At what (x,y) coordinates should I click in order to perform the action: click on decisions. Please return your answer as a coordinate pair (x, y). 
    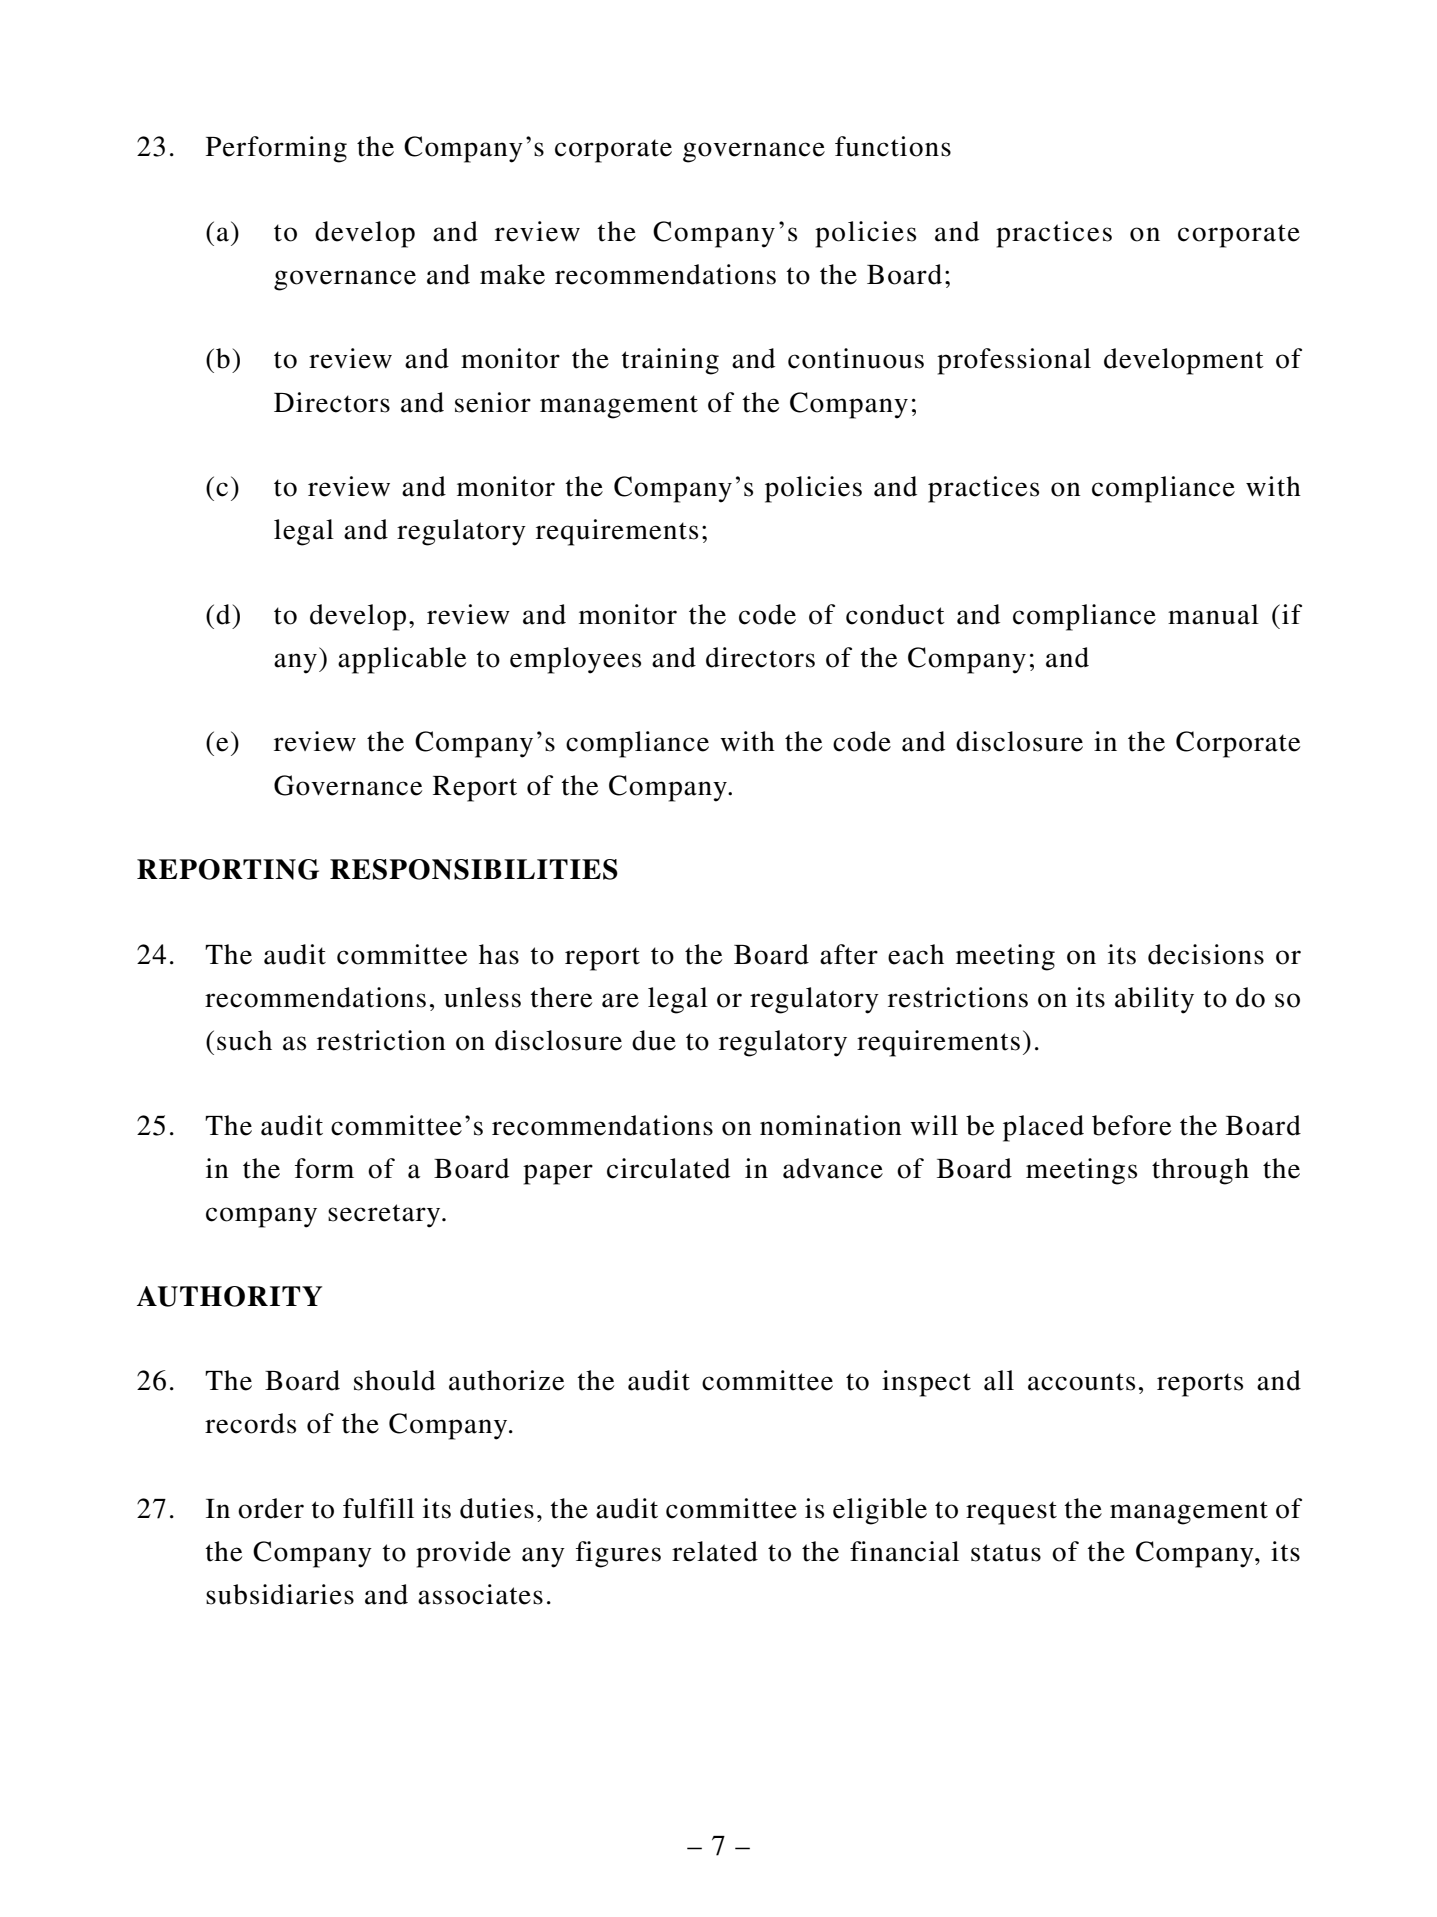
    Looking at the image, I should click on (1206, 954).
